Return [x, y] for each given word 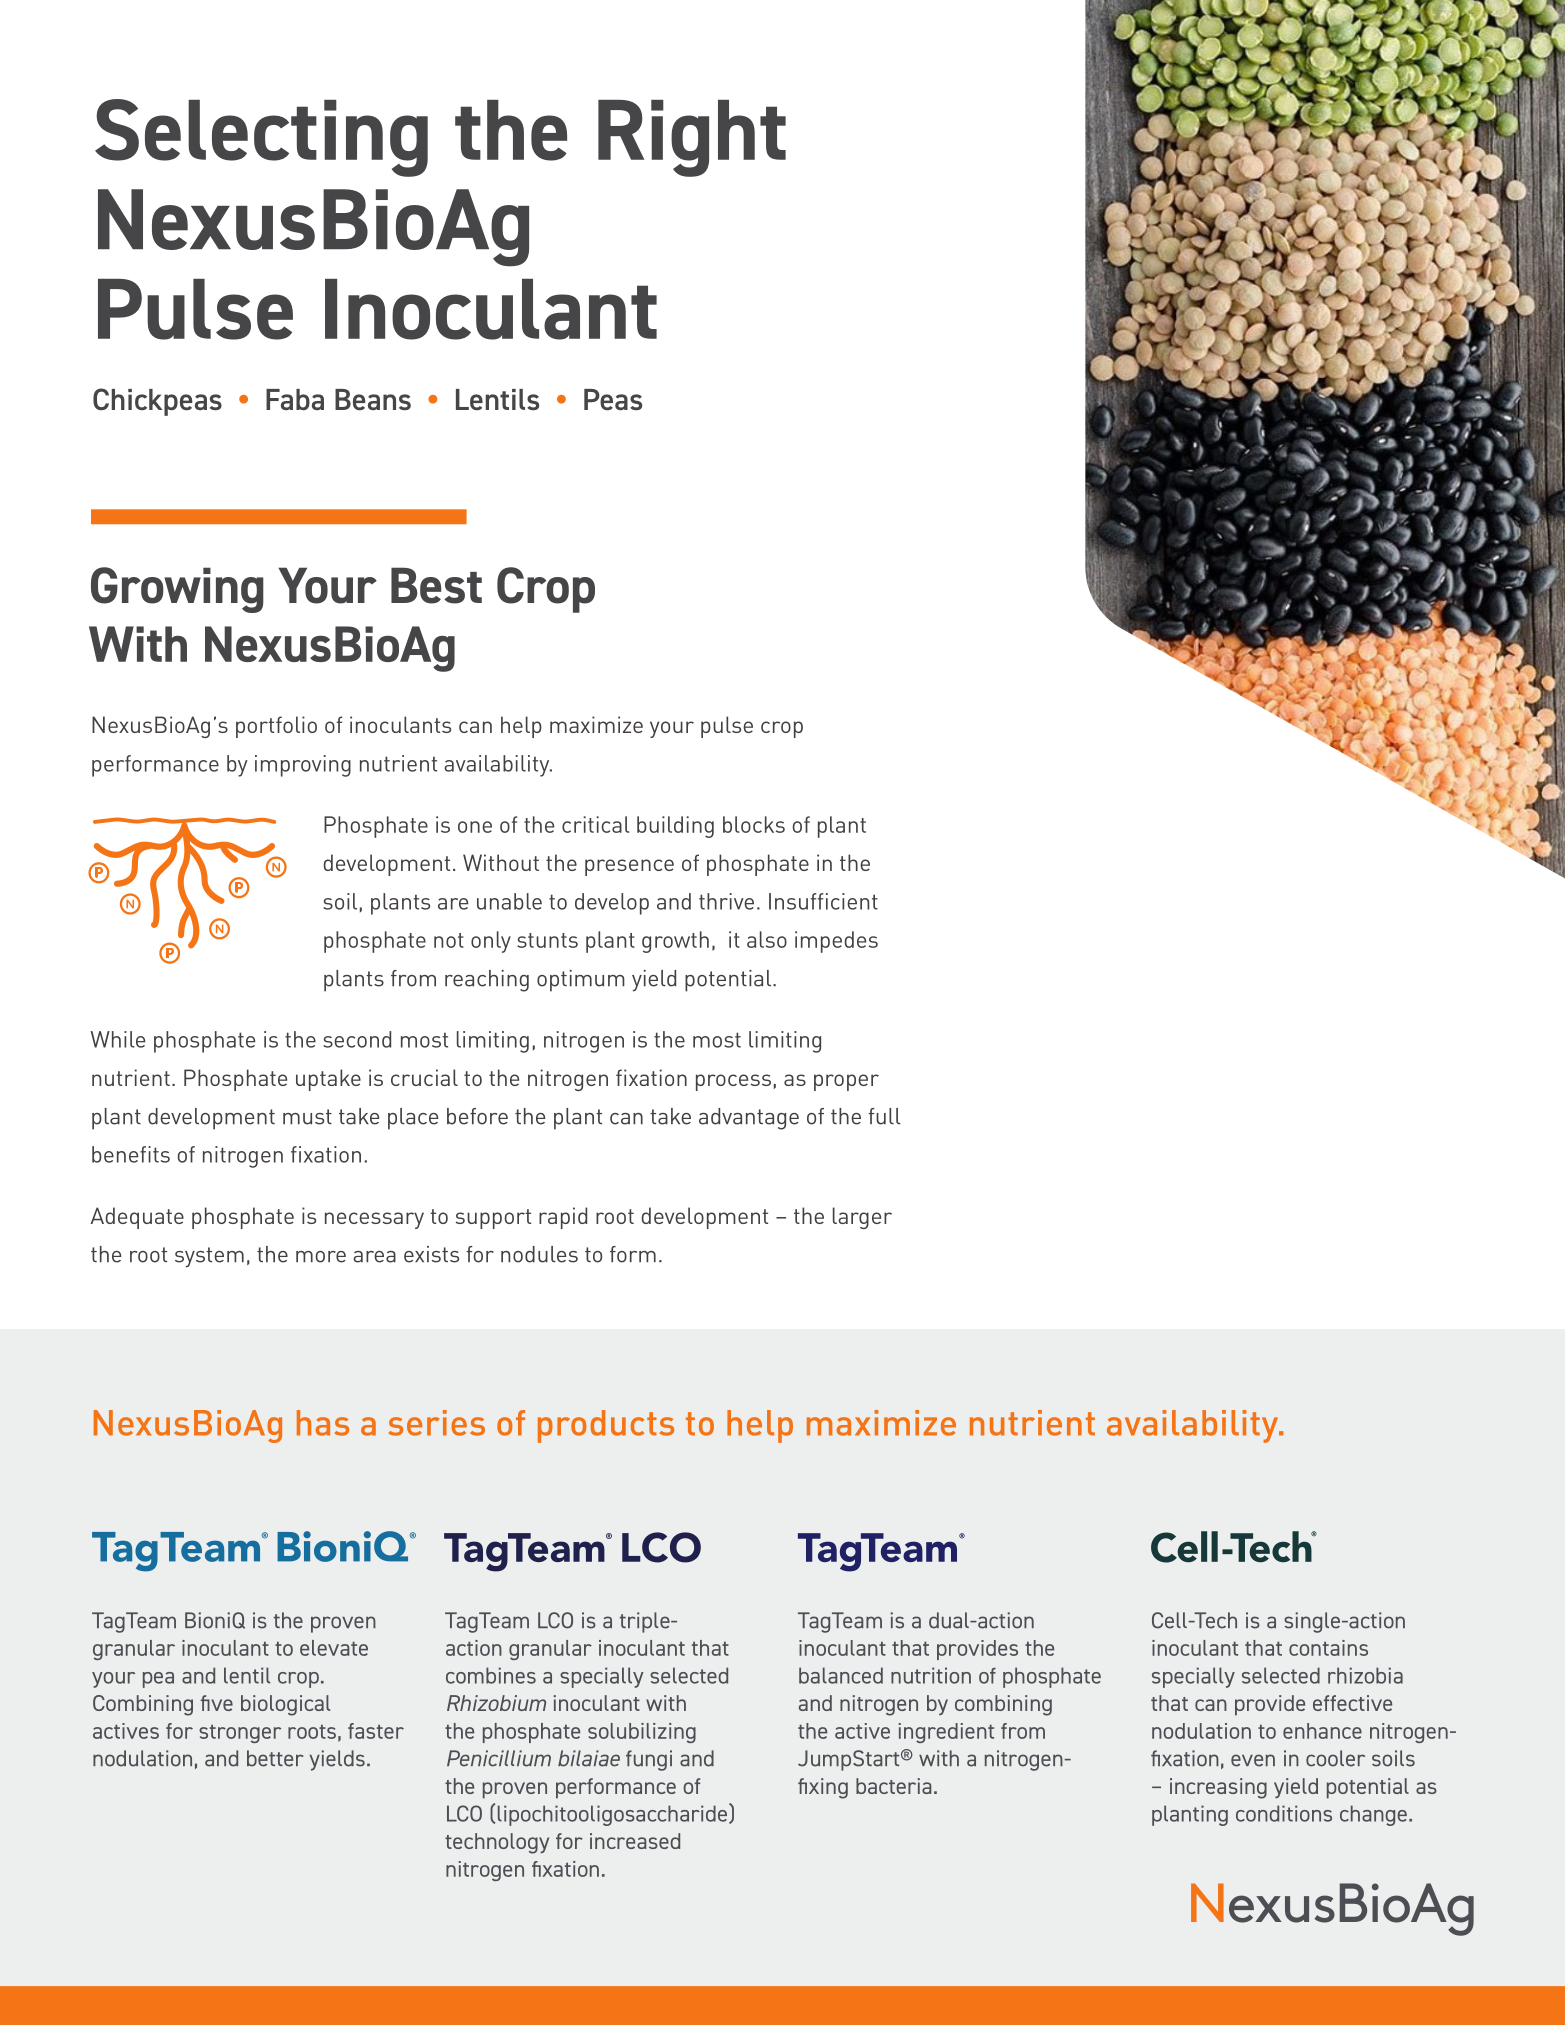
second [357, 1039]
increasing [1218, 1788]
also [767, 939]
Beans [373, 399]
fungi [649, 1760]
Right [692, 138]
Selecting [261, 138]
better [275, 1758]
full [884, 1116]
